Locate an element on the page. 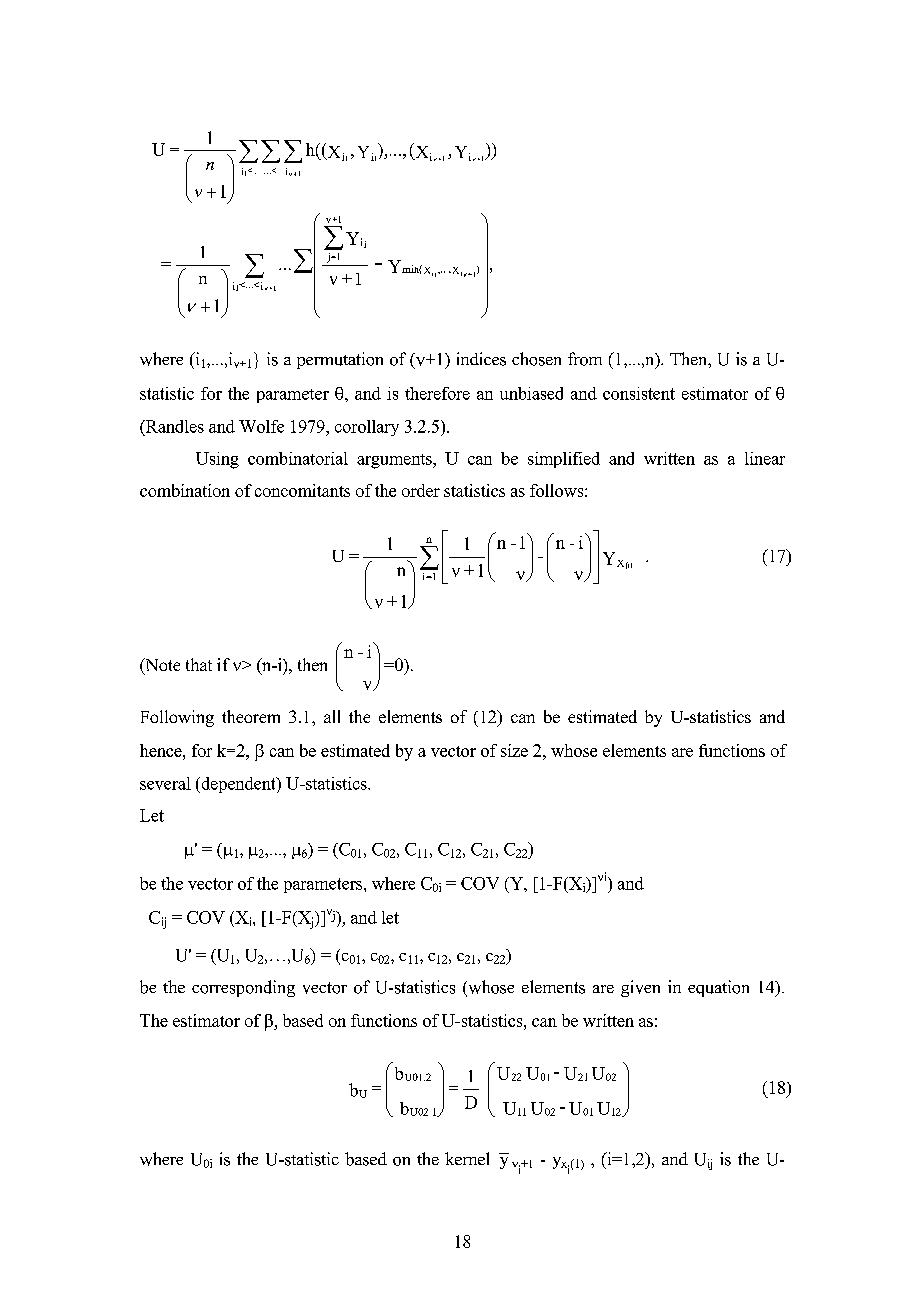 The image size is (924, 1308). dependent is located at coordinates (238, 785).
